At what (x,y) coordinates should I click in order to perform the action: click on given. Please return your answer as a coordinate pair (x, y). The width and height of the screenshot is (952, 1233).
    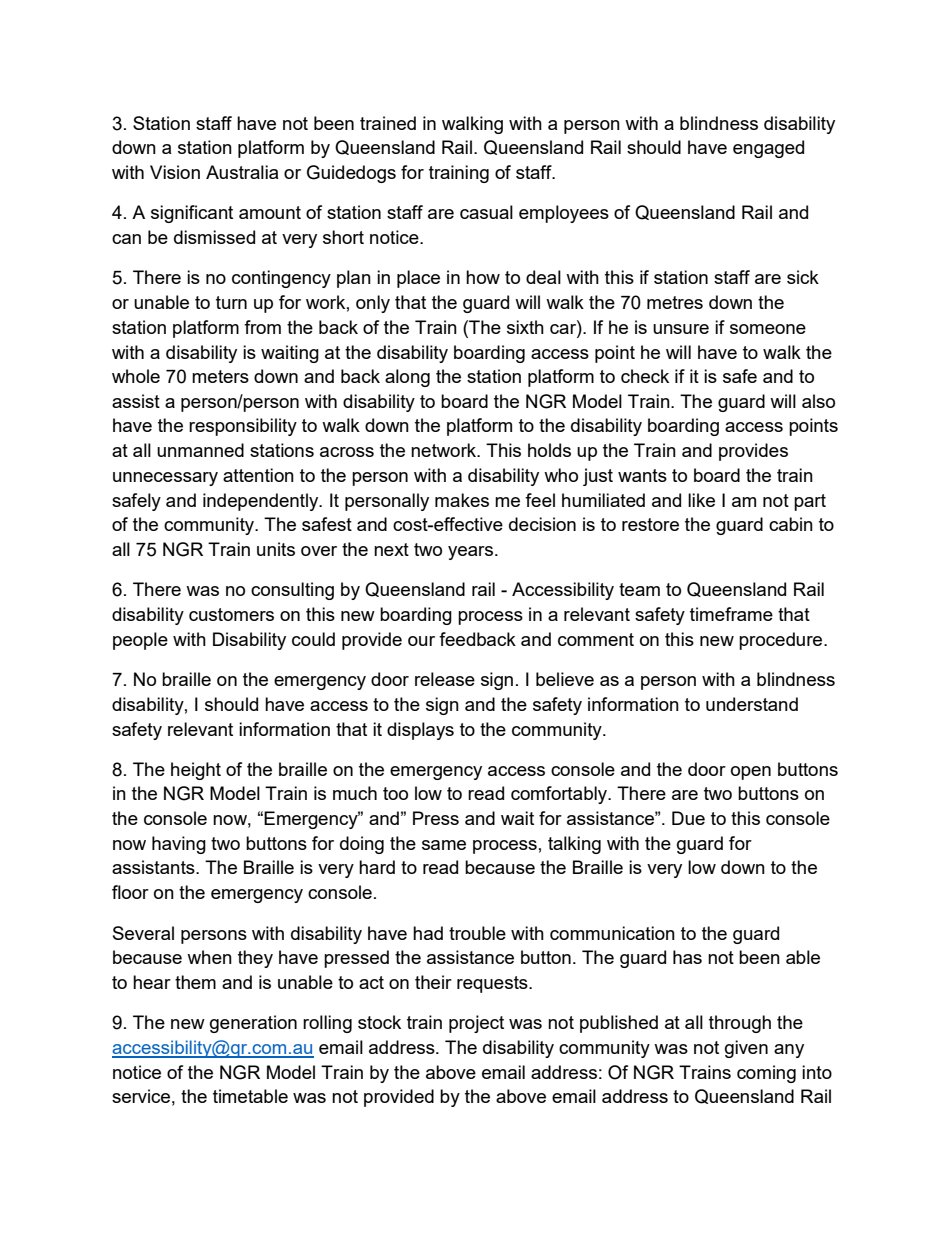
    Looking at the image, I should click on (746, 1049).
